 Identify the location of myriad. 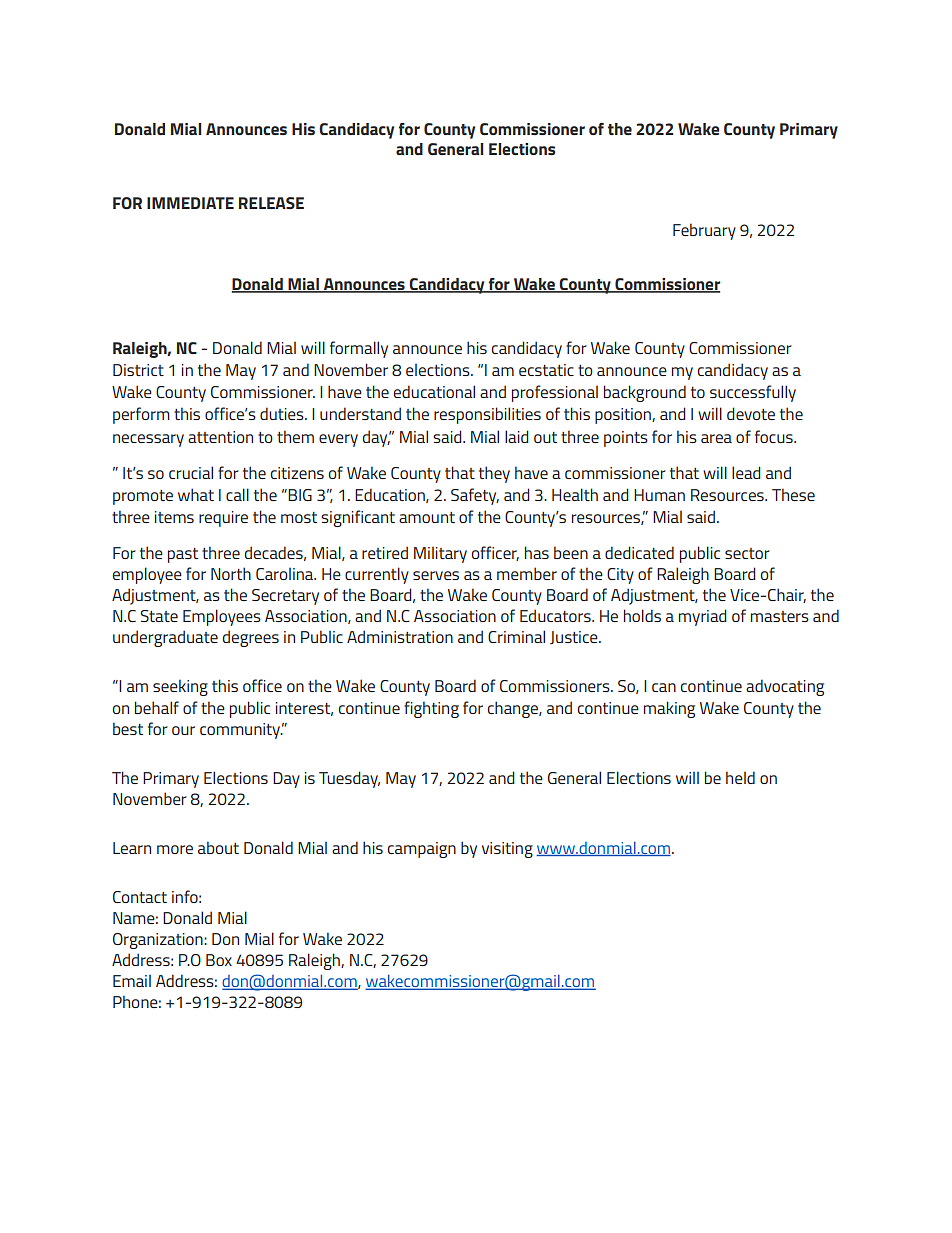
(703, 617).
